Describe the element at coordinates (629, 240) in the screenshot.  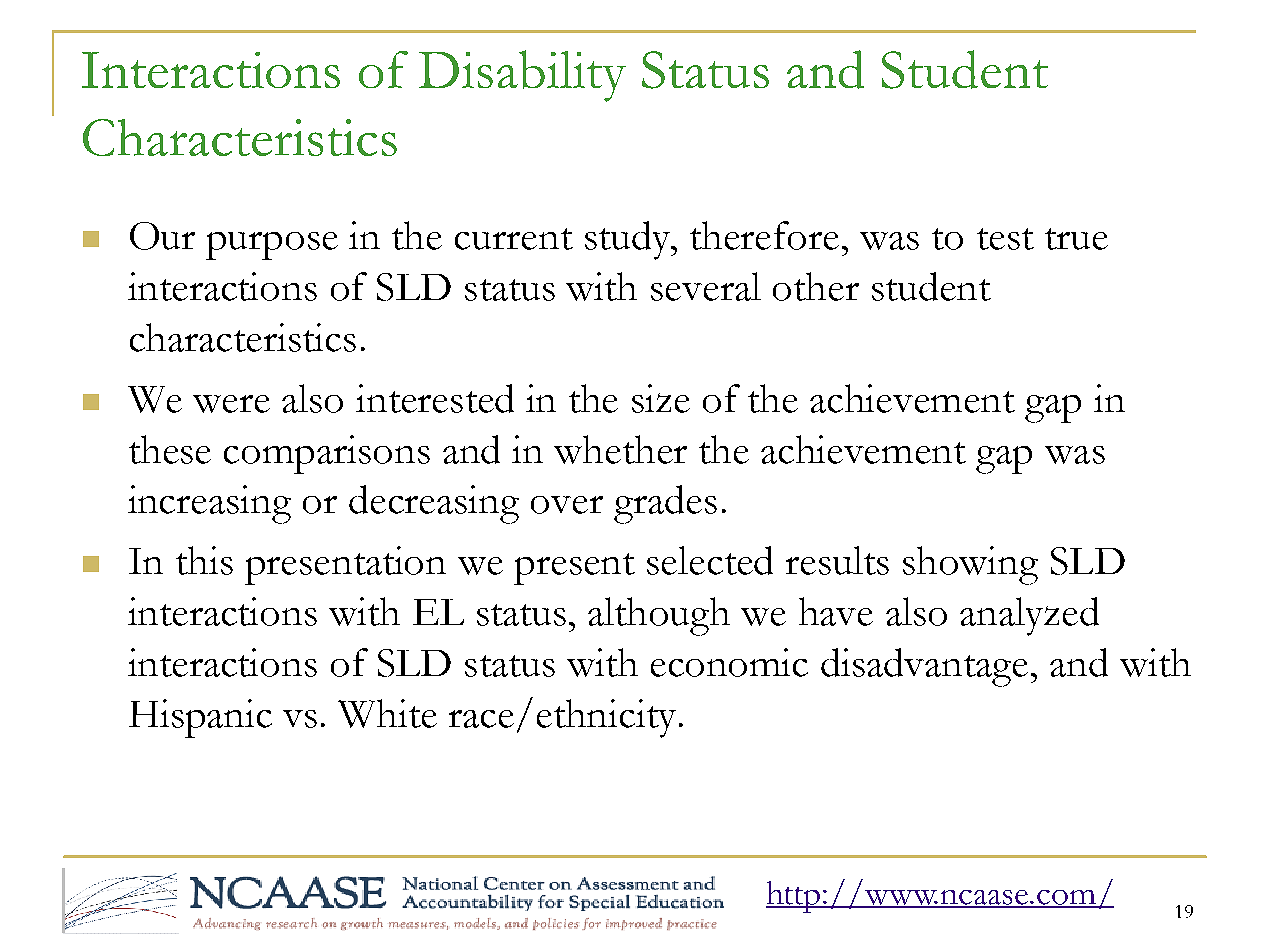
I see `study` at that location.
